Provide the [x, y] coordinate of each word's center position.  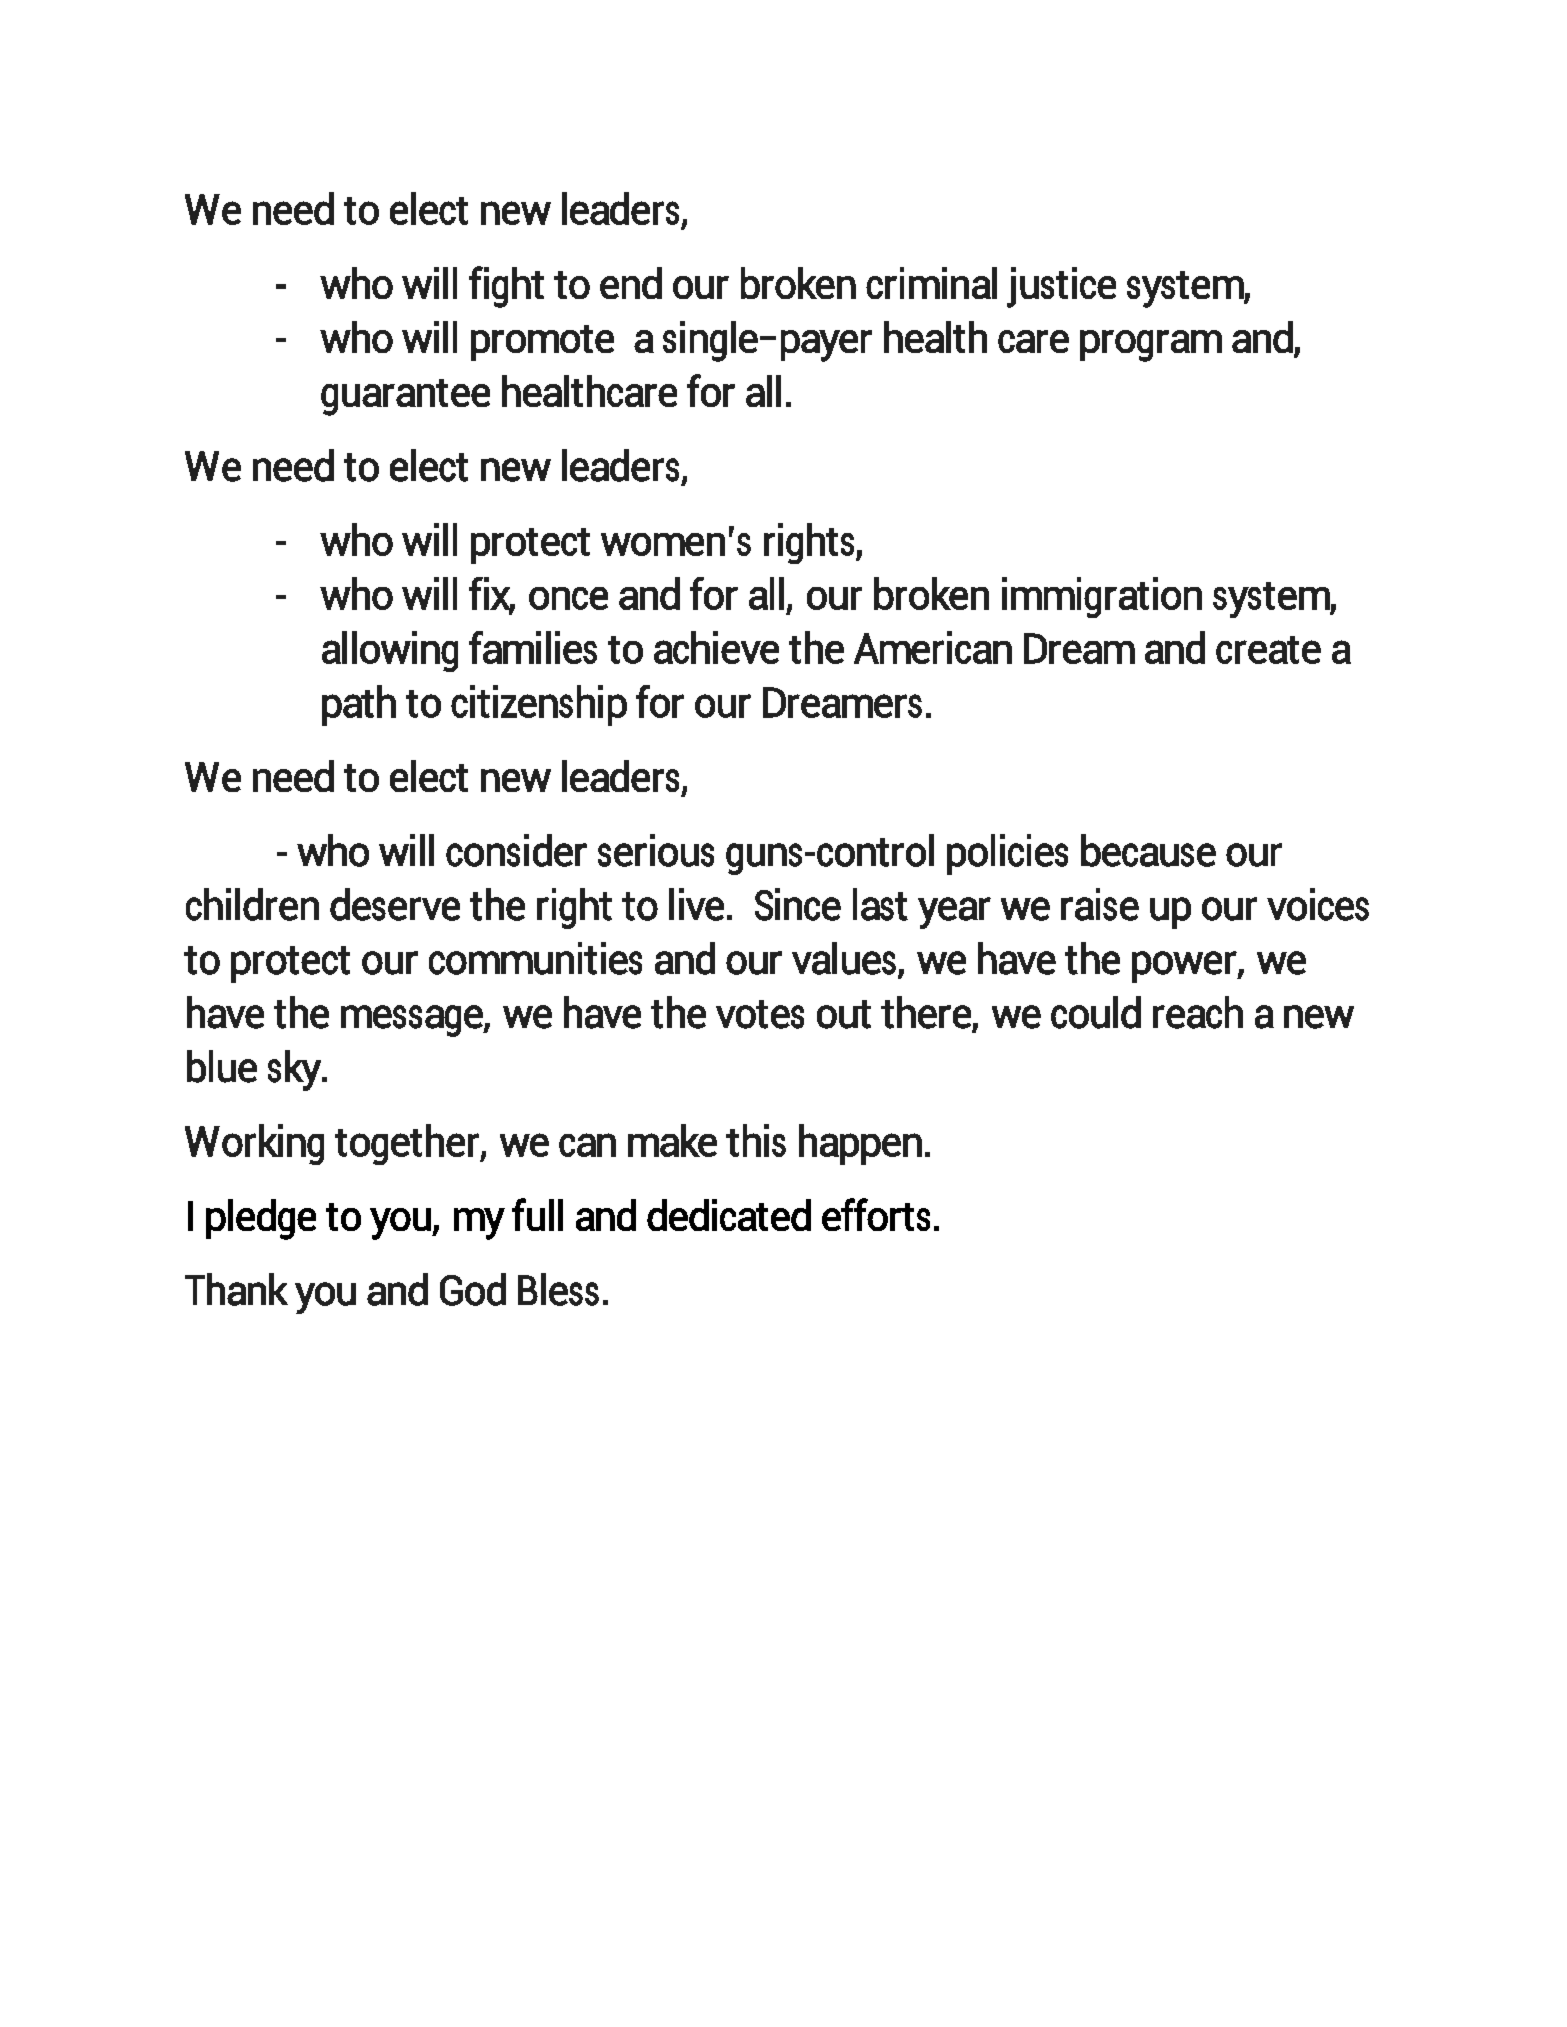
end [631, 283]
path [359, 705]
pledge [261, 1219]
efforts [876, 1214]
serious [656, 850]
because [1148, 850]
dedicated [729, 1215]
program [1151, 346]
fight [506, 287]
